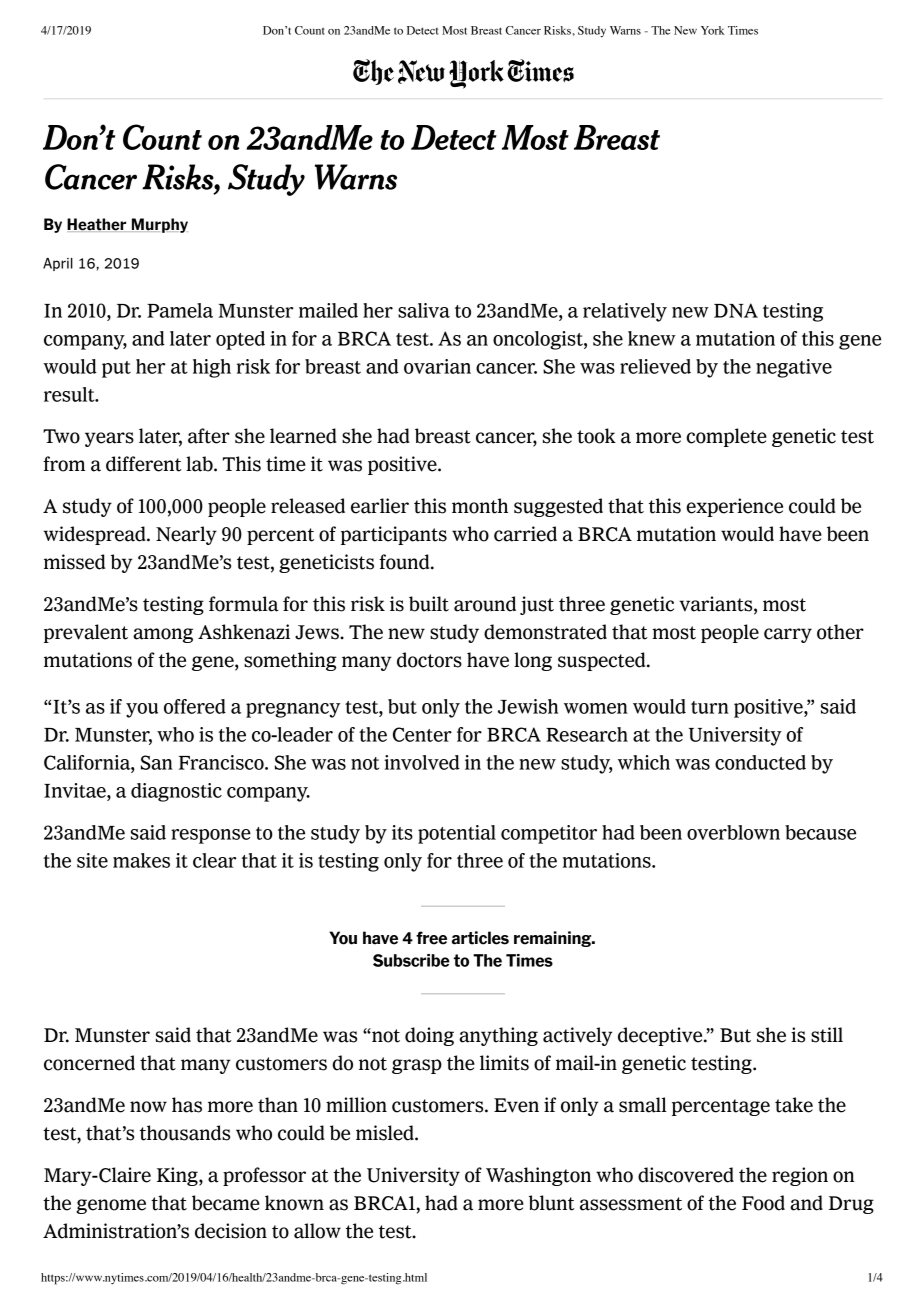 Image resolution: width=924 pixels, height=1308 pixels. Describe the element at coordinates (176, 792) in the document. I see `diagnostic` at that location.
